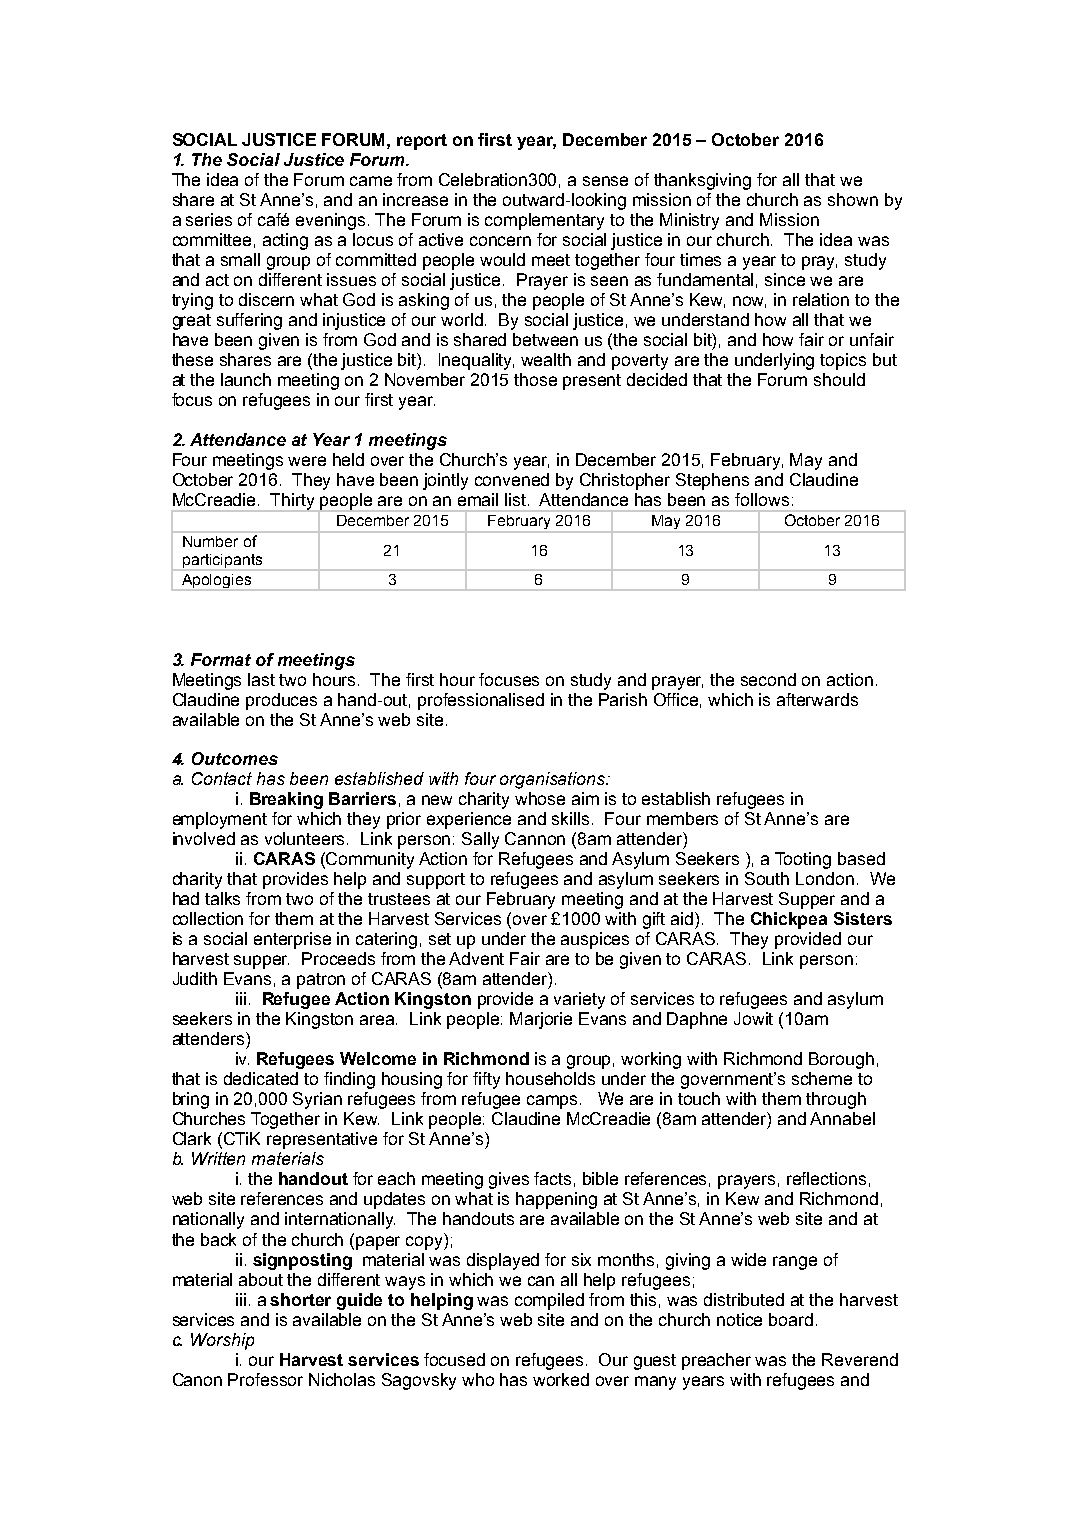 The height and width of the screenshot is (1522, 1076). What do you see at coordinates (817, 699) in the screenshot?
I see `afterwards` at bounding box center [817, 699].
